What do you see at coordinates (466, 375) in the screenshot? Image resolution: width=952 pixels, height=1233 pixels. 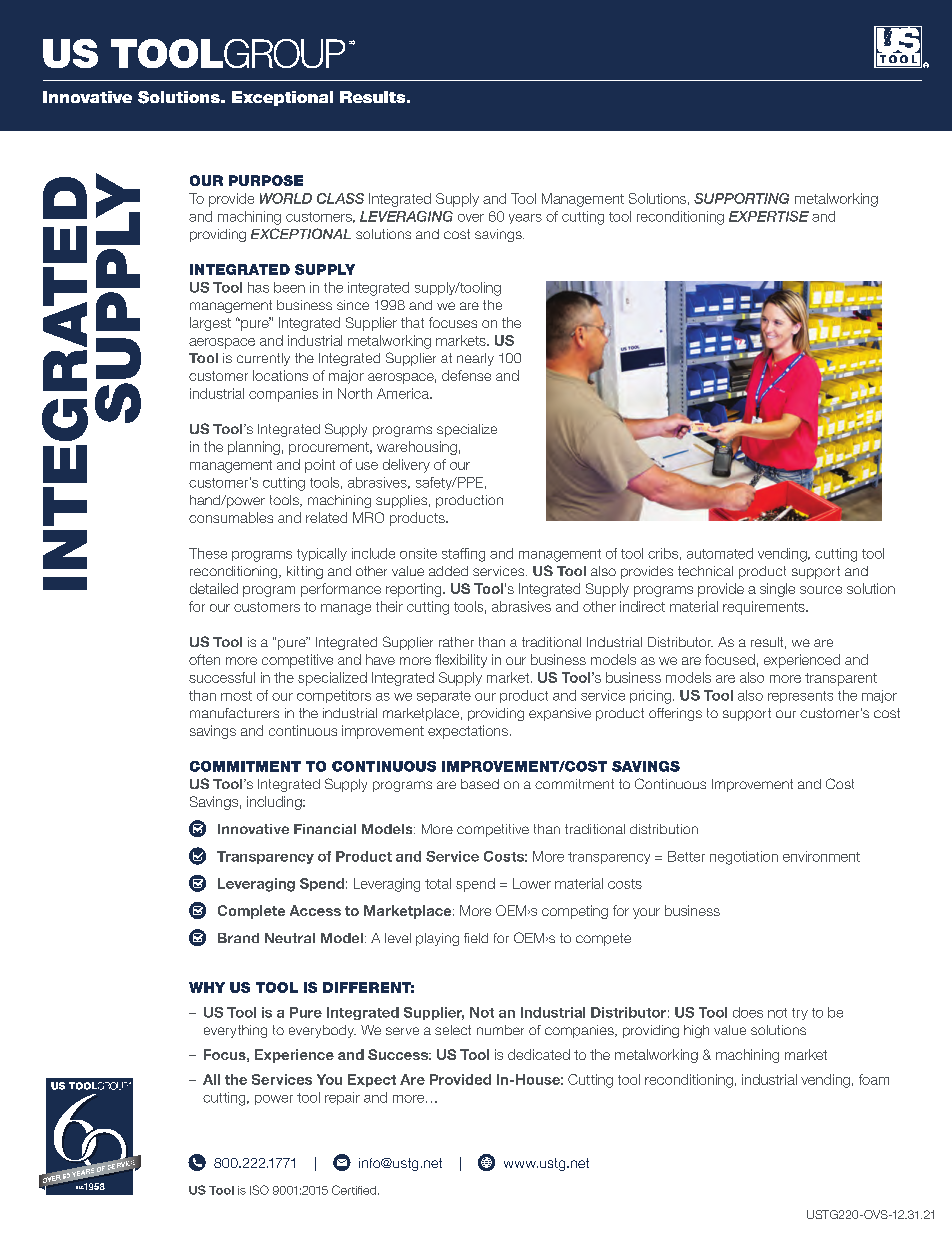 I see `defense` at bounding box center [466, 375].
